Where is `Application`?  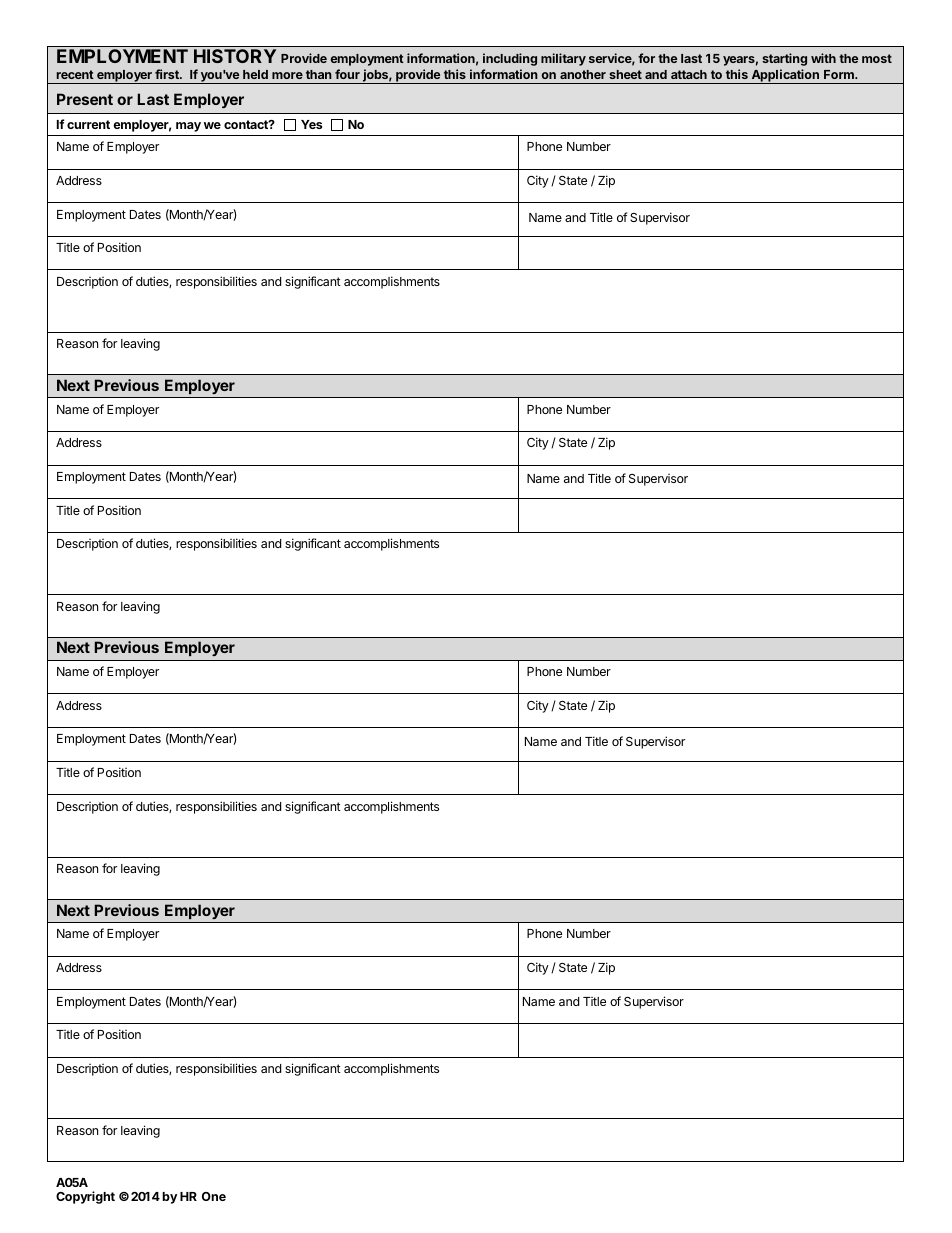
Application is located at coordinates (785, 76).
